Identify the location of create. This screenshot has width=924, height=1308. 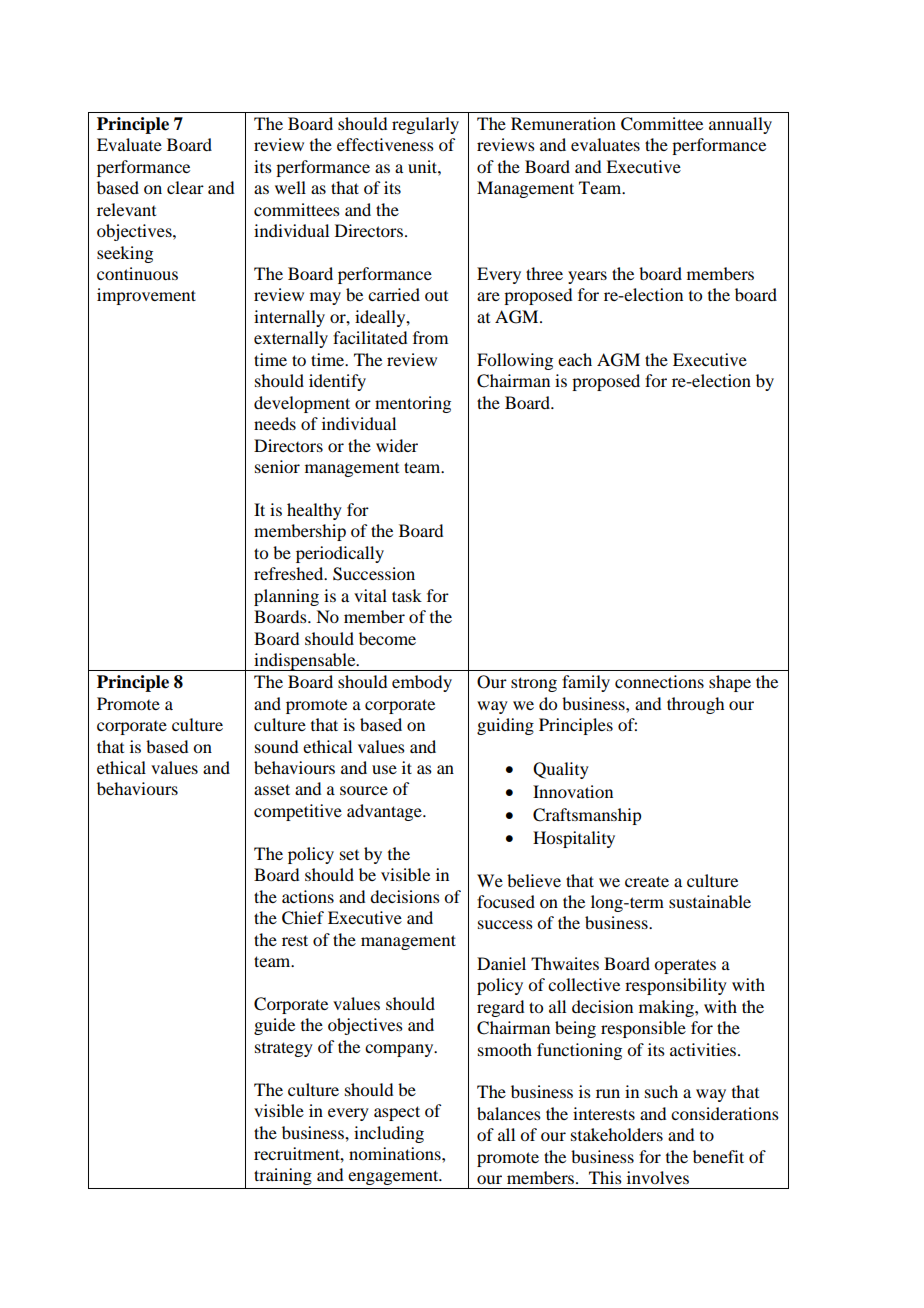
(647, 881).
